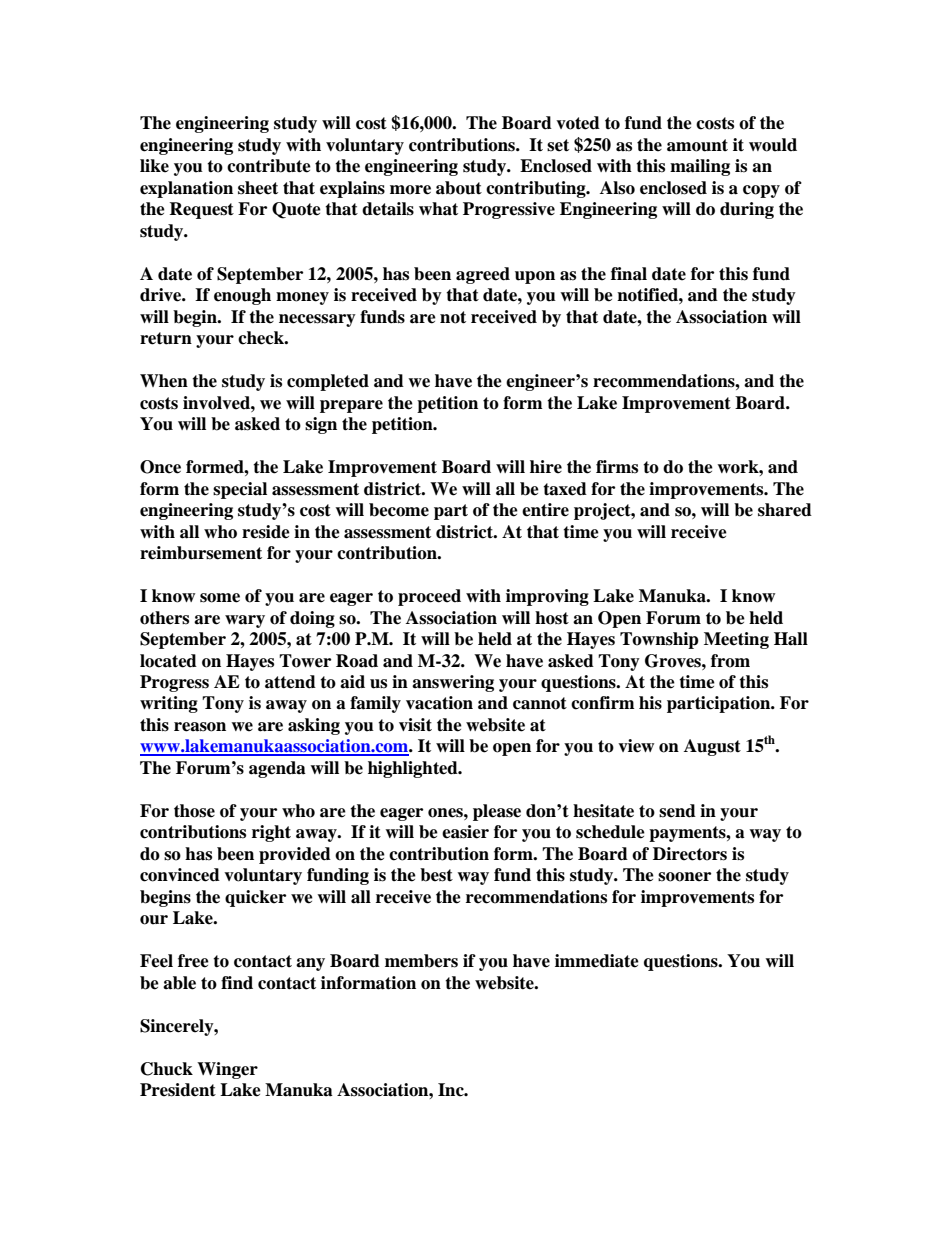 The height and width of the screenshot is (1233, 952). I want to click on some, so click(220, 598).
